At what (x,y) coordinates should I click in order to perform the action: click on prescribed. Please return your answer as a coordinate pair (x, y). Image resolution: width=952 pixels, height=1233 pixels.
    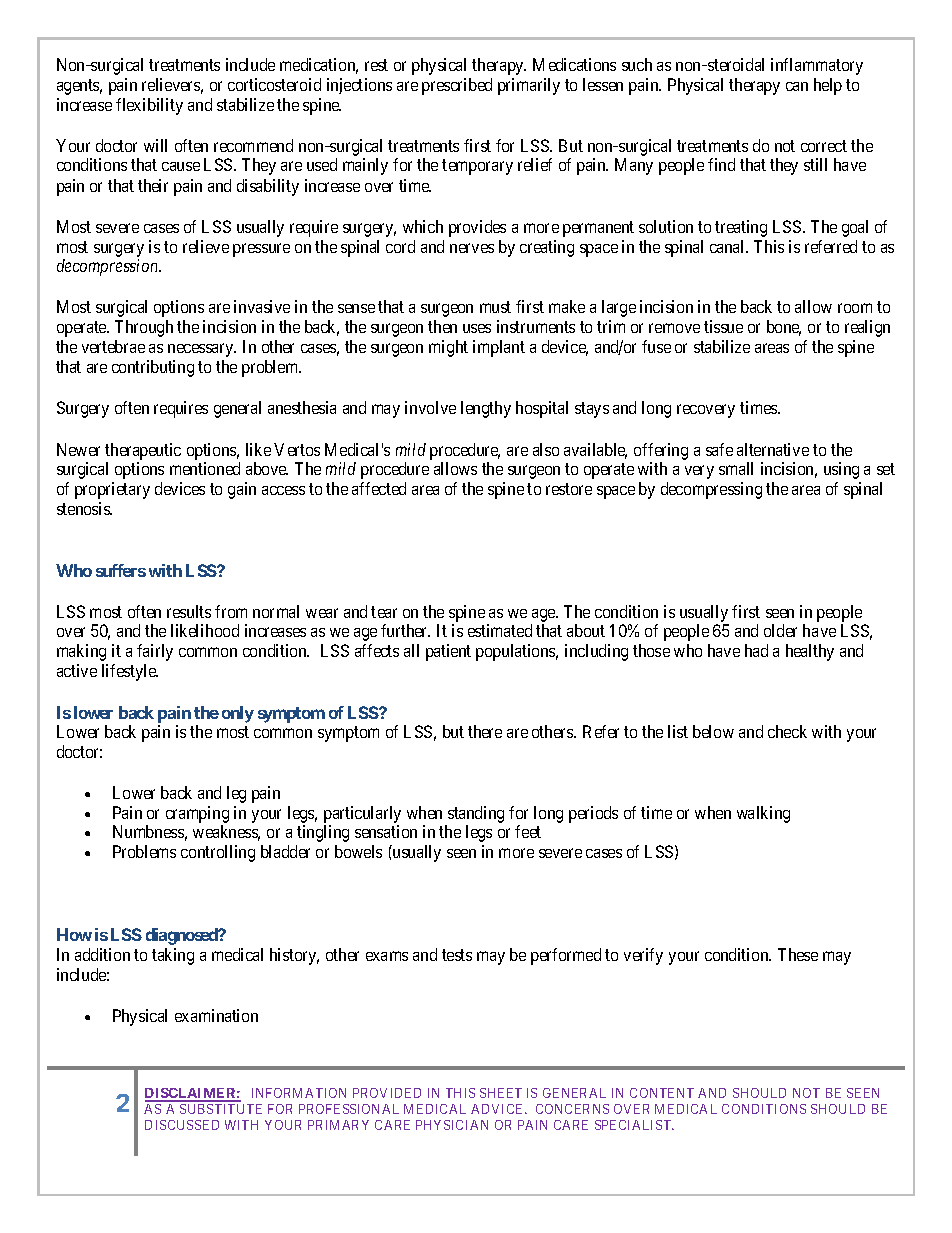
    Looking at the image, I should click on (457, 86).
